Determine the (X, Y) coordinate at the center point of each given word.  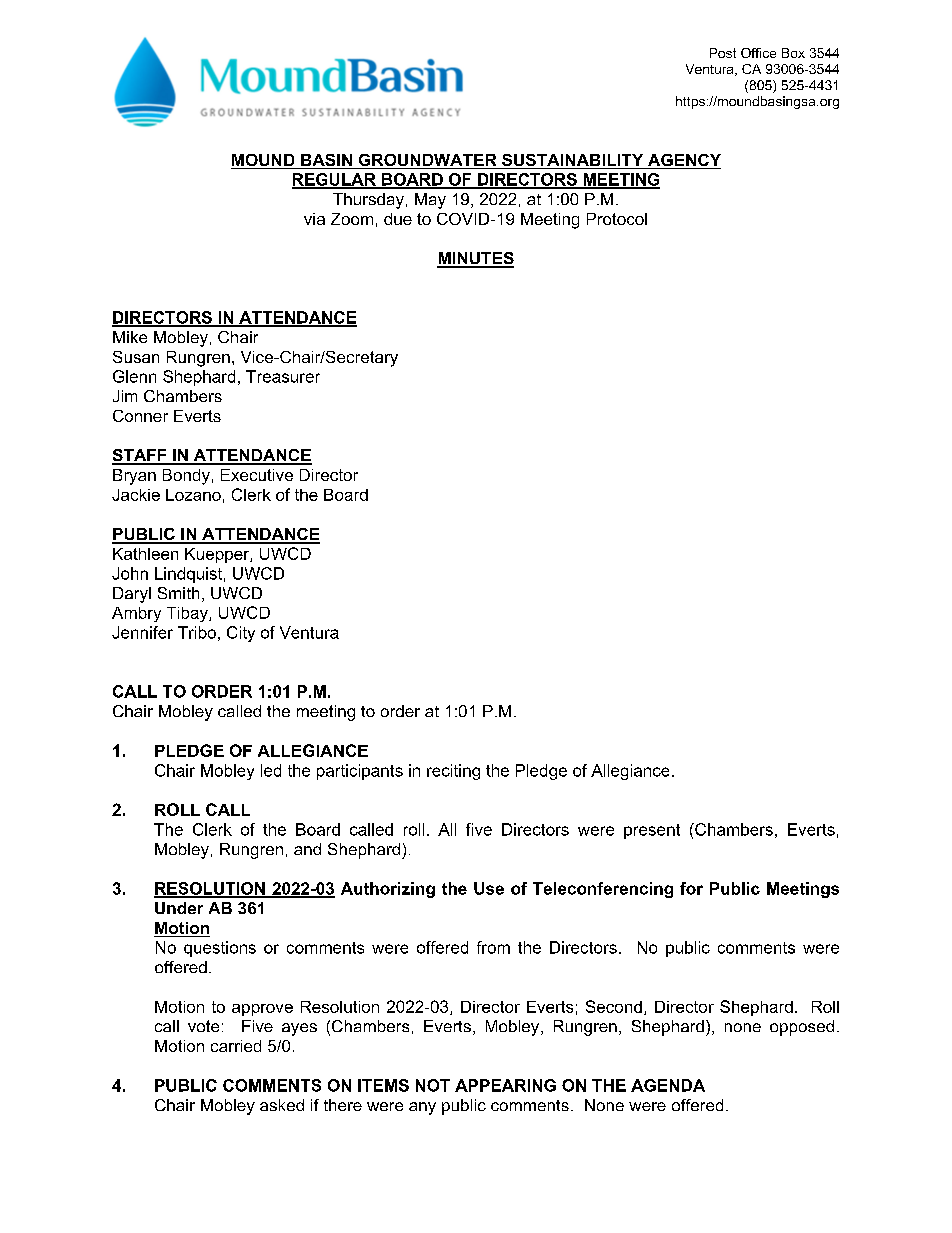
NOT (433, 1085)
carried (236, 1046)
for (691, 888)
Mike (130, 337)
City (241, 634)
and (307, 849)
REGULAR (335, 180)
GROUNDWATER (427, 161)
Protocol (617, 219)
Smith (178, 593)
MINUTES (475, 259)
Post (723, 53)
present (652, 831)
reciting (453, 772)
